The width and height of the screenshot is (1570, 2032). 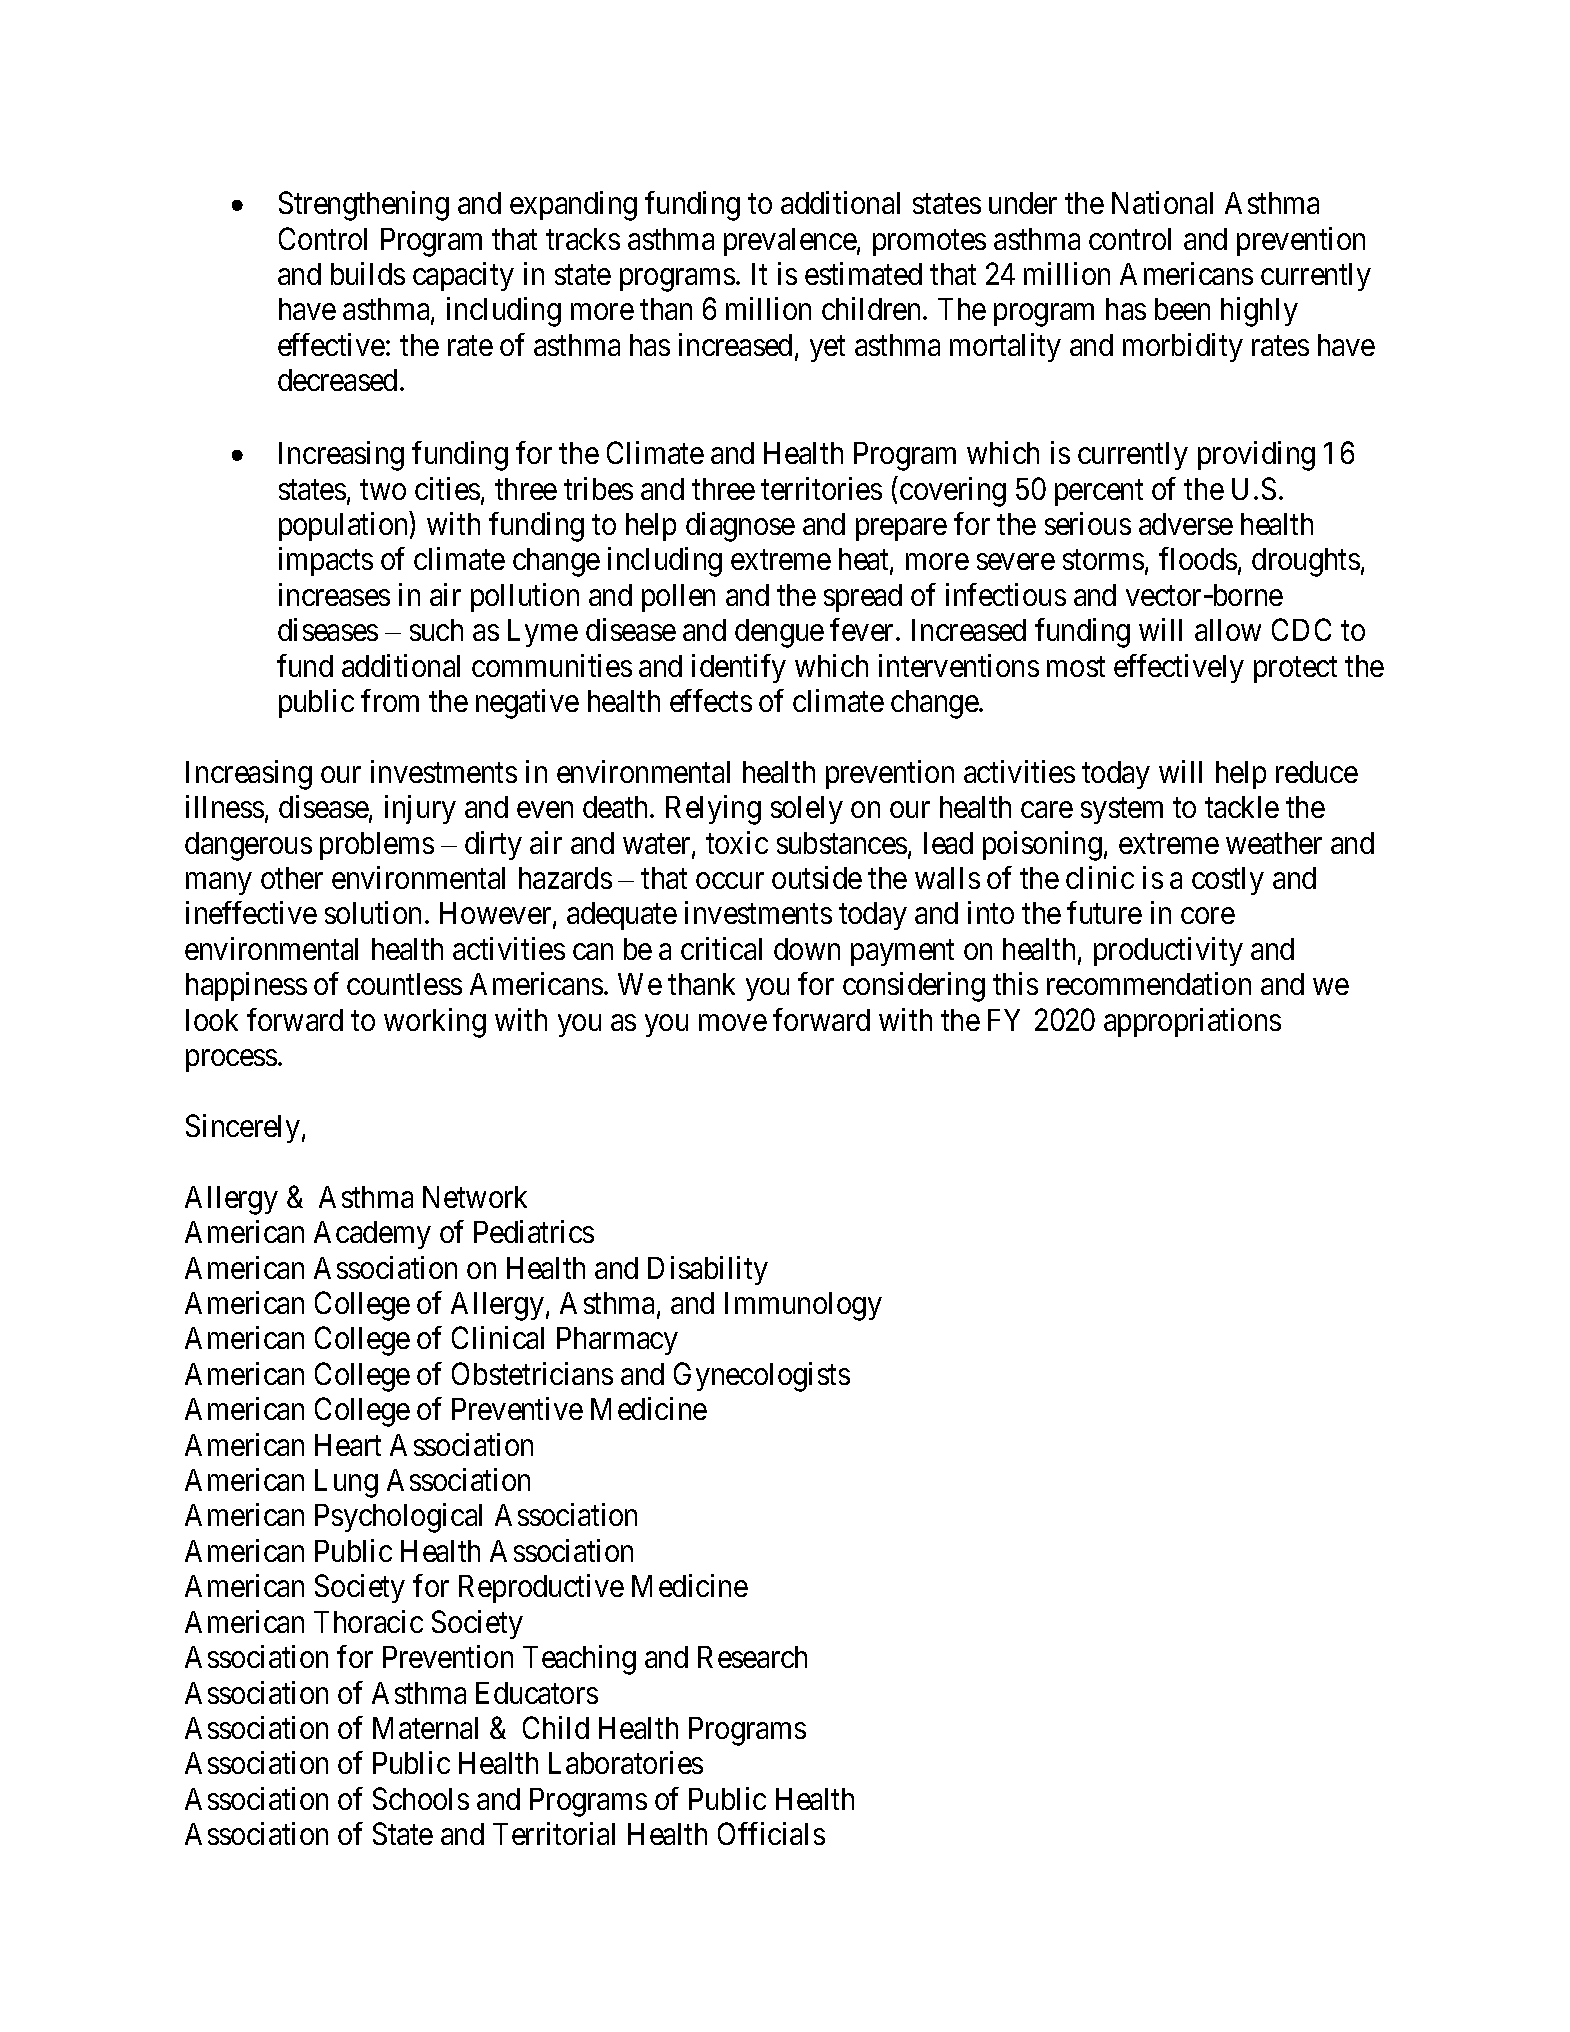 I want to click on allow, so click(x=1228, y=630).
